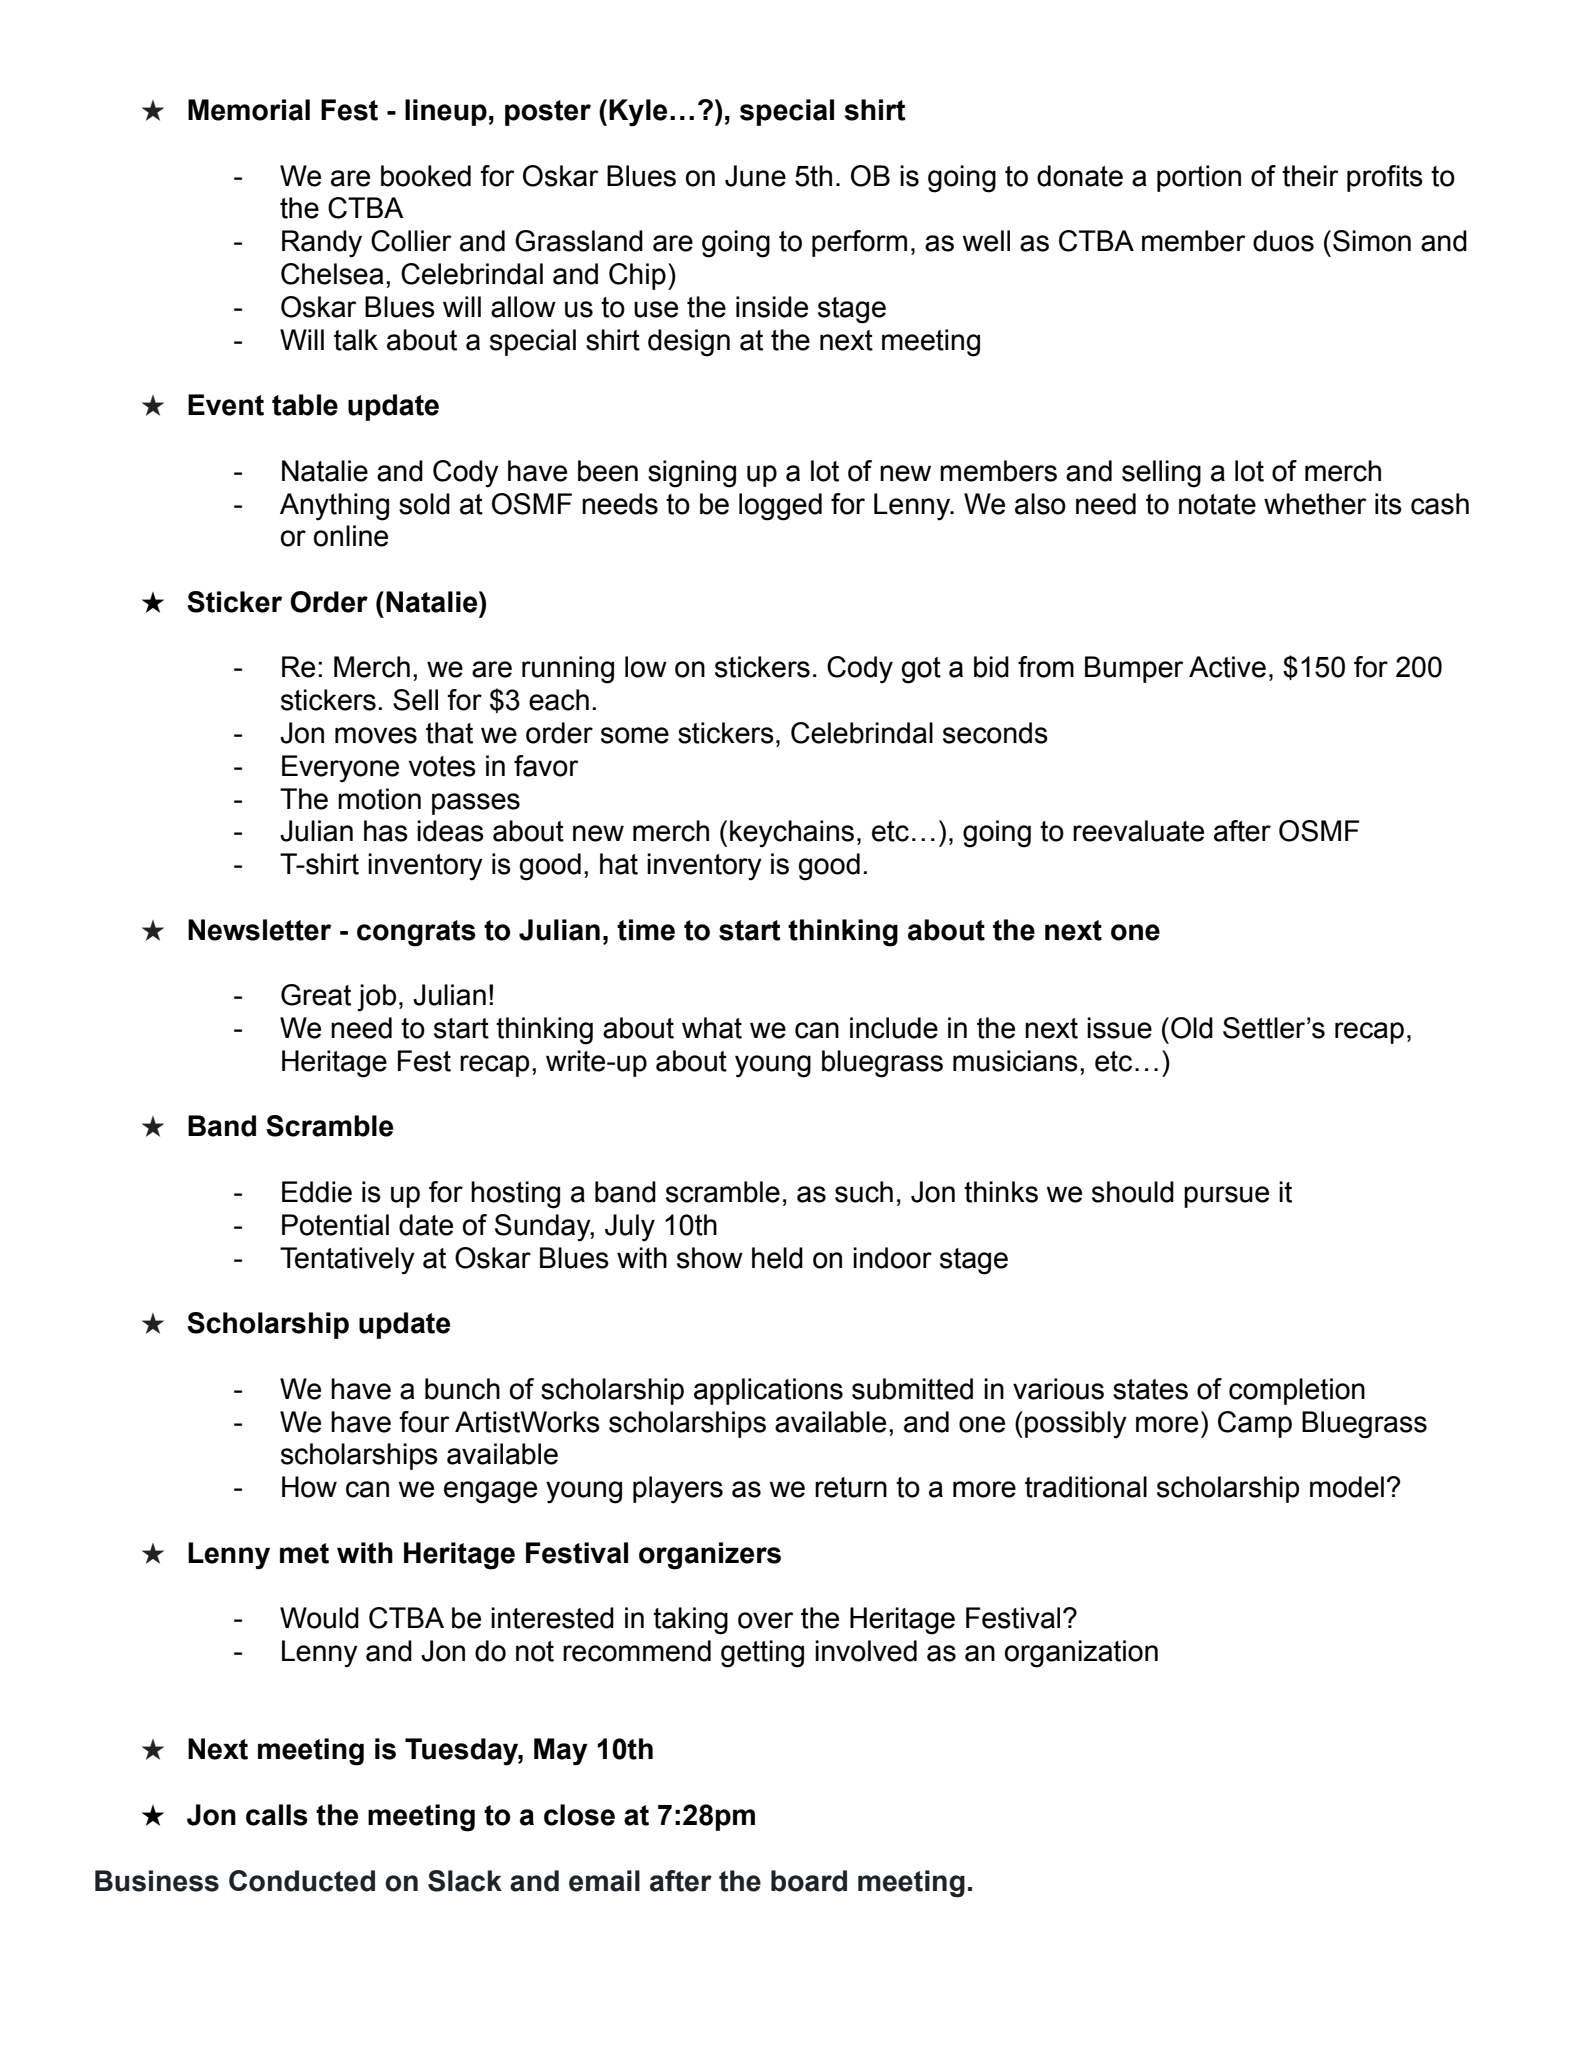 This document has width=1587, height=2053. Describe the element at coordinates (277, 1815) in the document. I see `calls` at that location.
